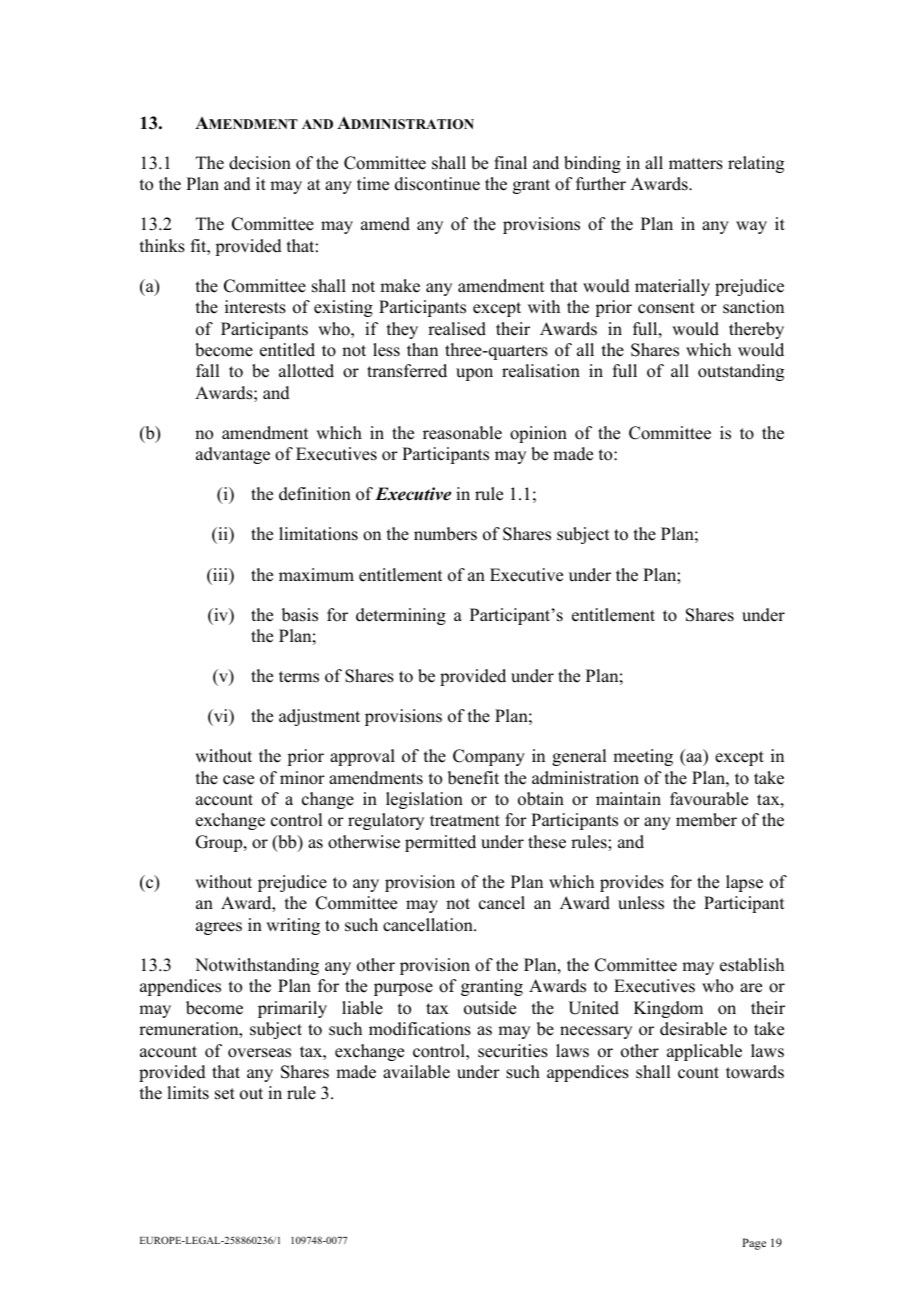 Image resolution: width=924 pixels, height=1307 pixels. Describe the element at coordinates (462, 433) in the screenshot. I see `reasonable` at that location.
